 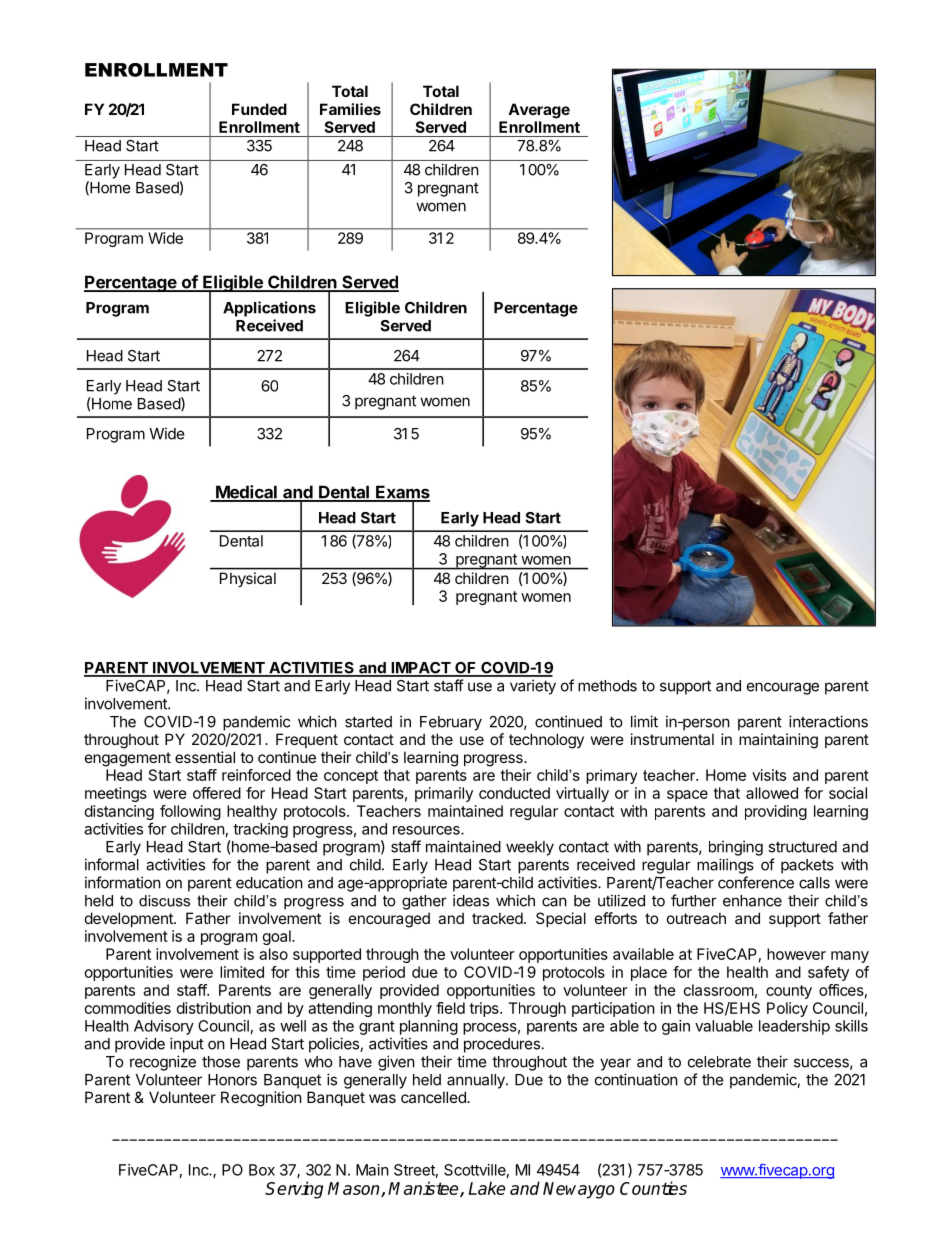 I want to click on providing, so click(x=776, y=812).
